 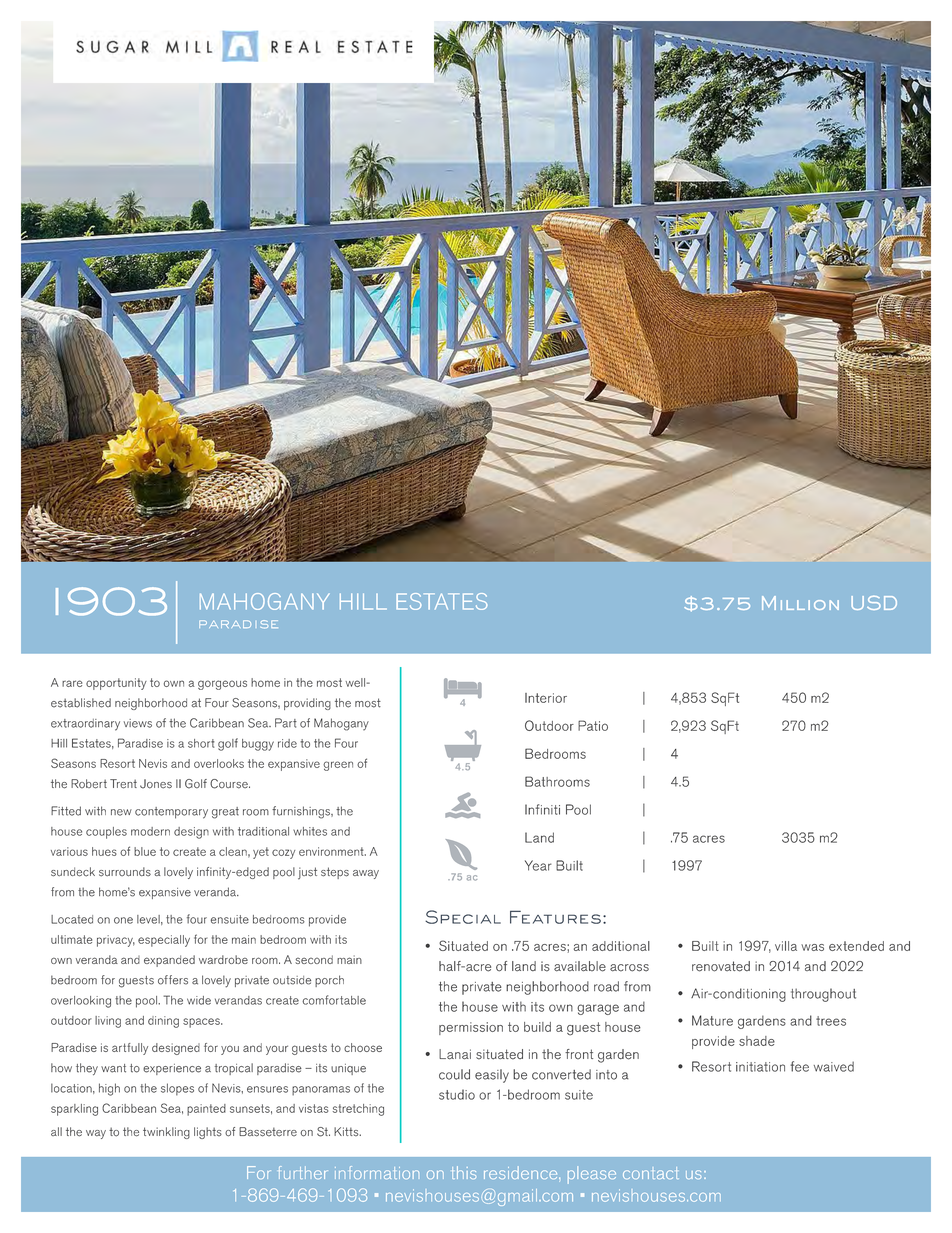 What do you see at coordinates (173, 980) in the image?
I see `offers` at bounding box center [173, 980].
